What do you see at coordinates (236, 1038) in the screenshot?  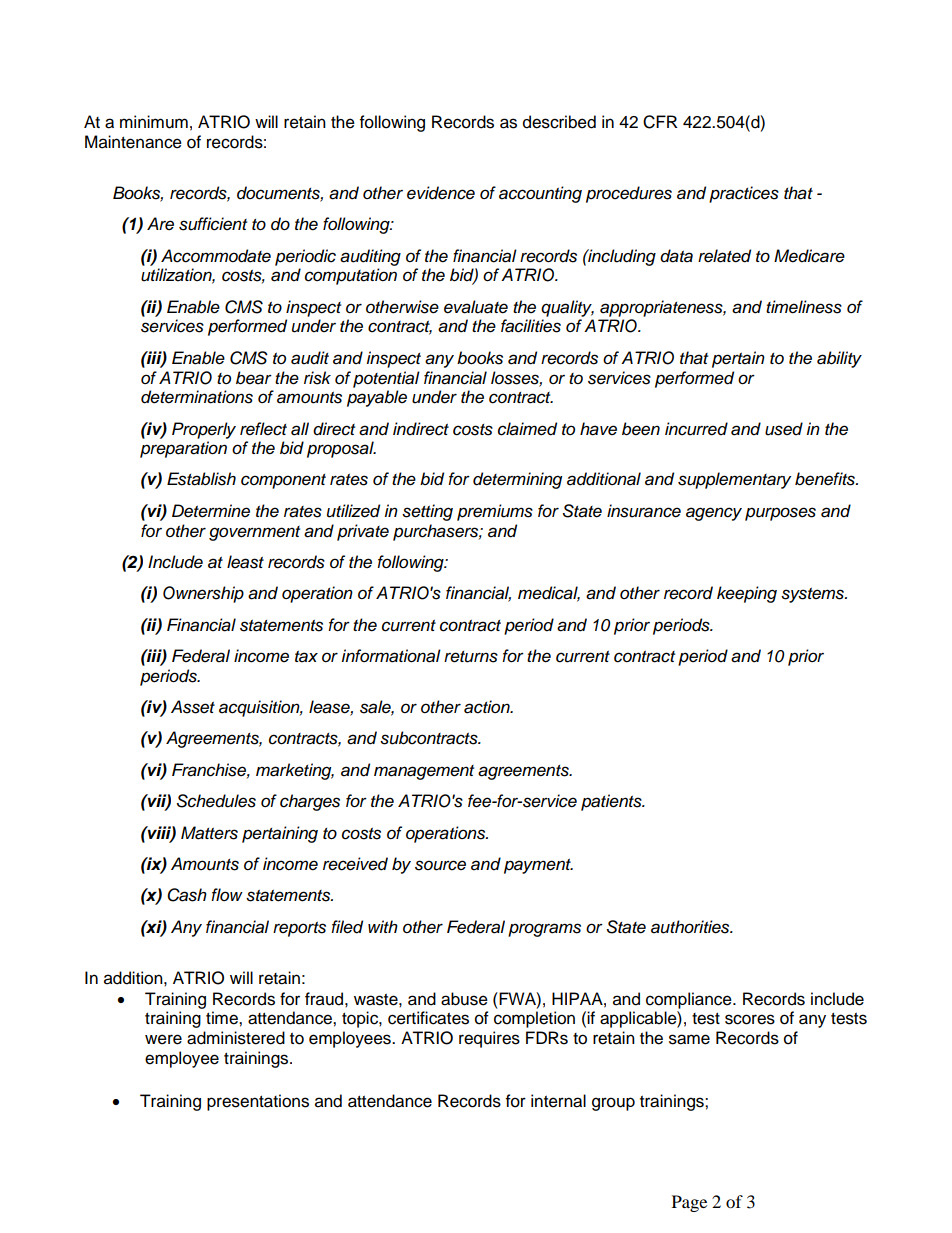 I see `administered` at bounding box center [236, 1038].
